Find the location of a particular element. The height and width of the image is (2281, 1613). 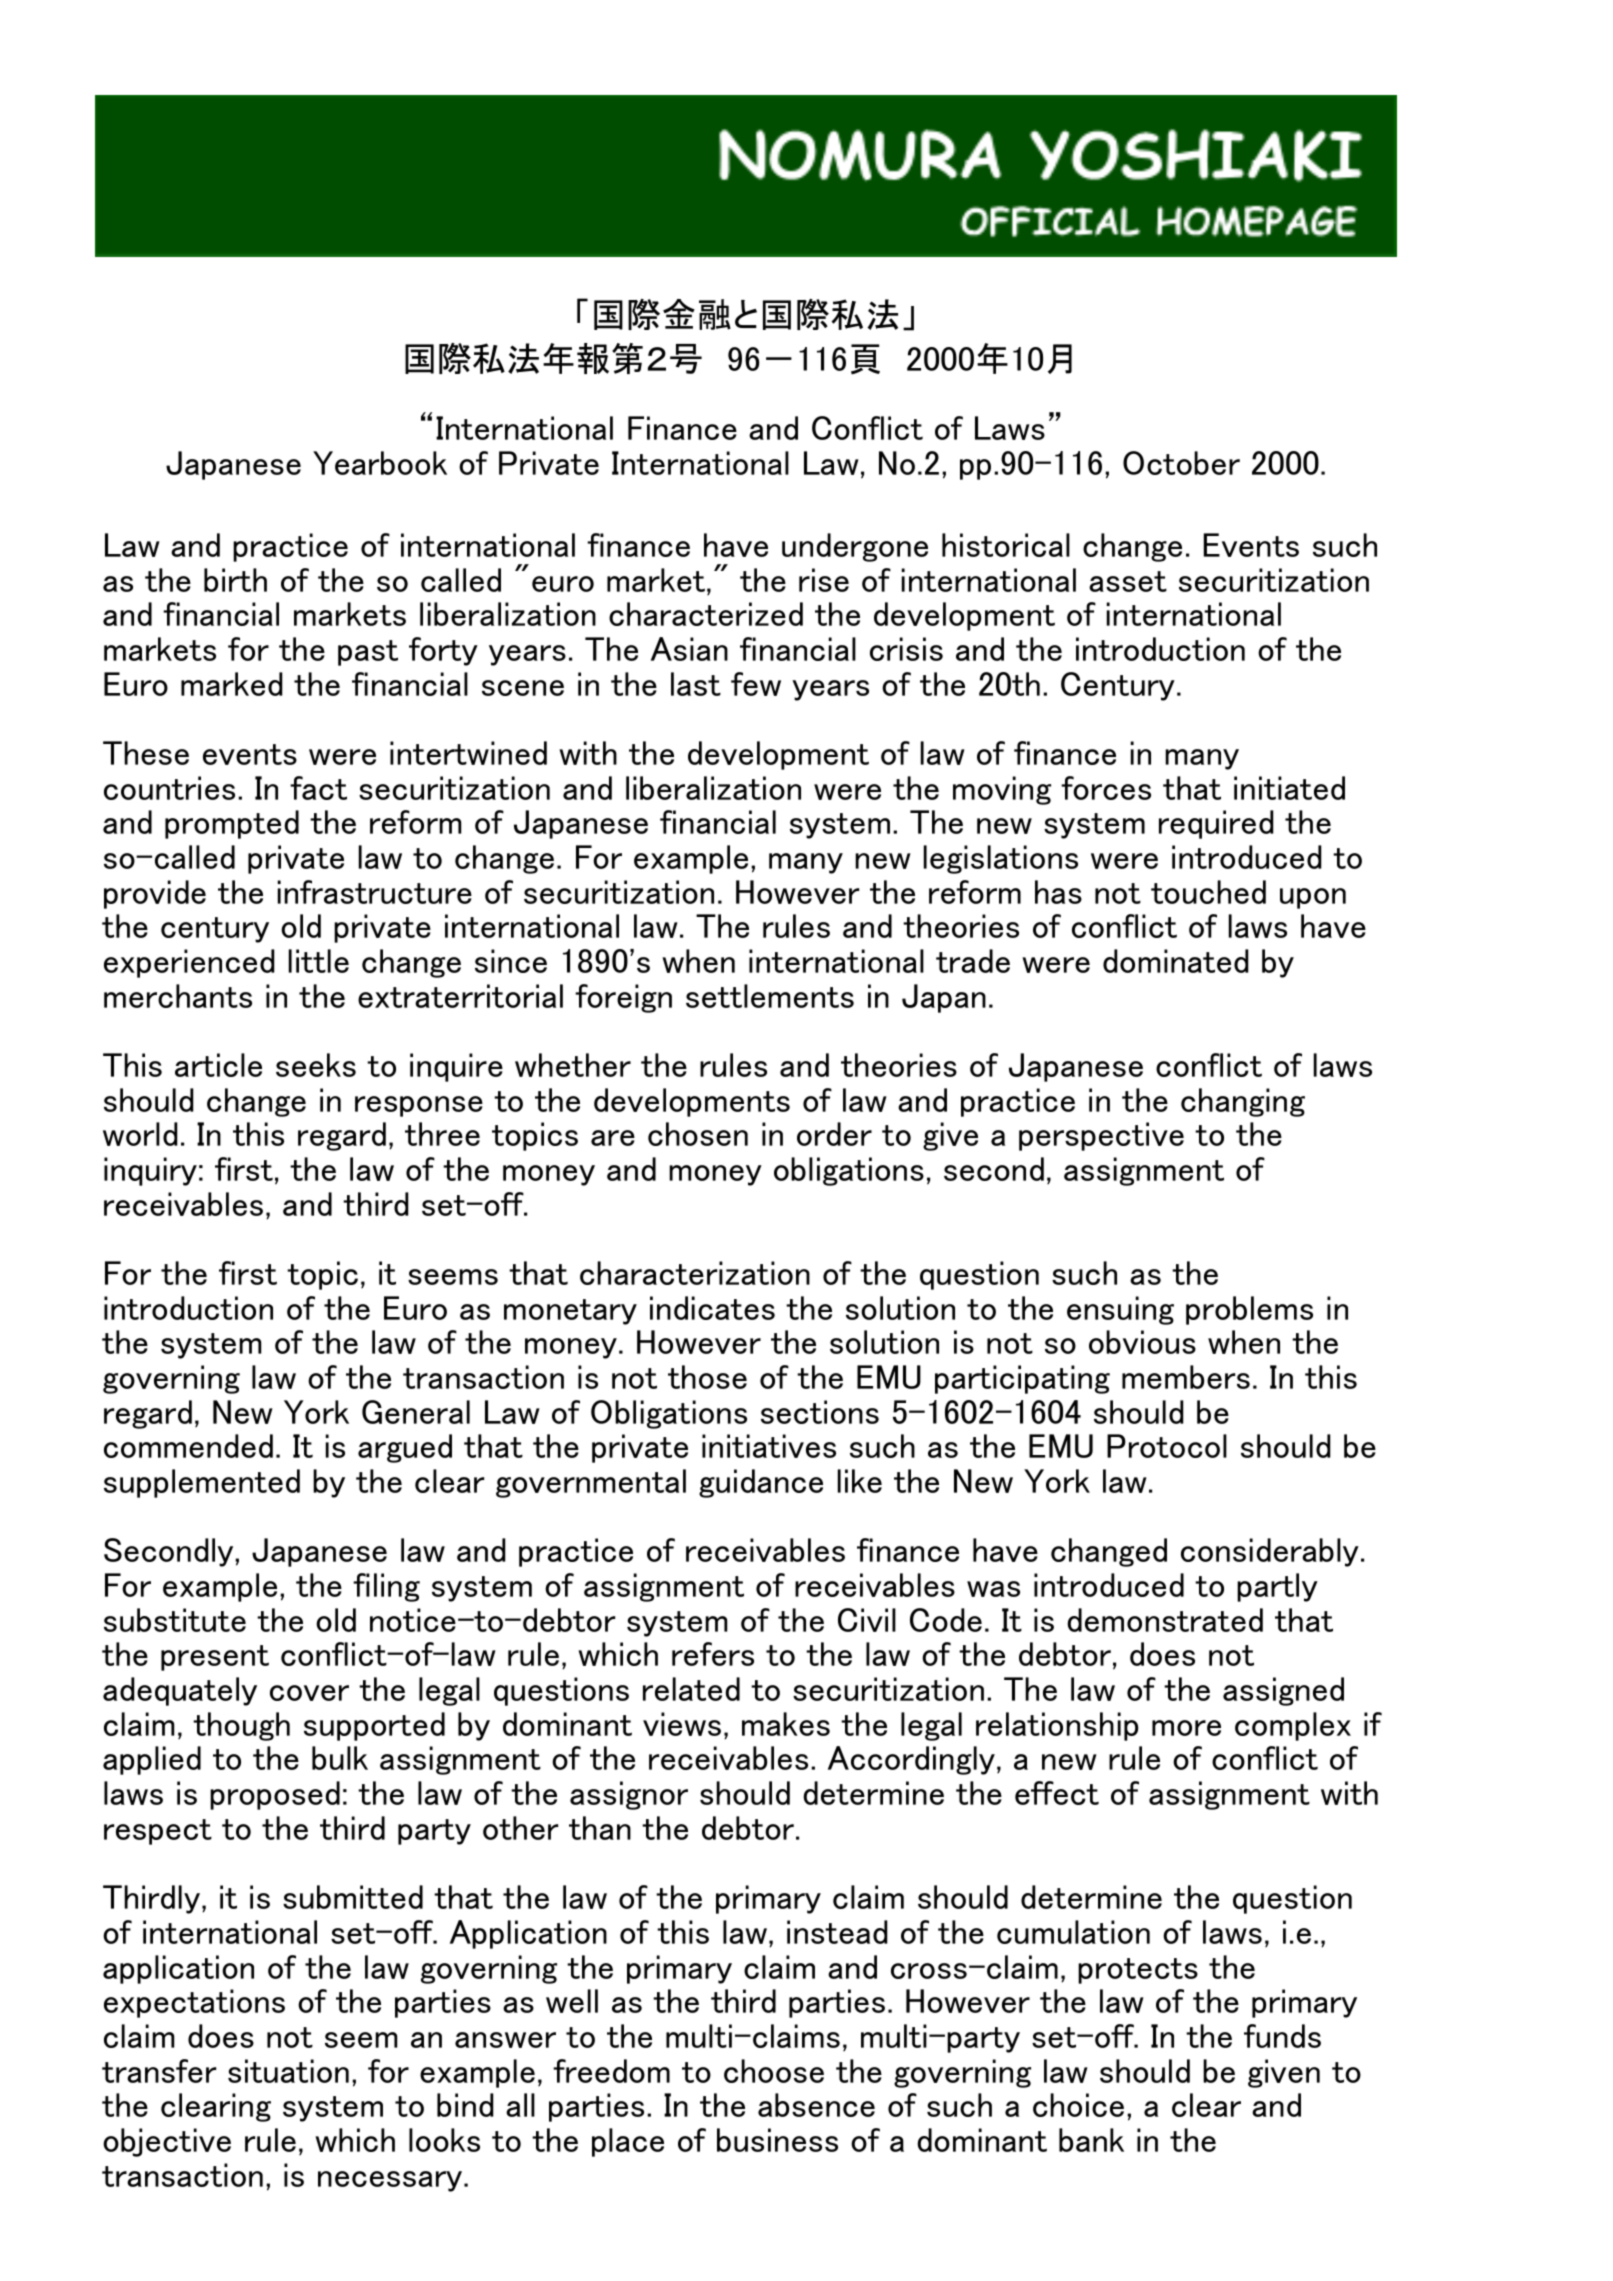

birth is located at coordinates (235, 580).
